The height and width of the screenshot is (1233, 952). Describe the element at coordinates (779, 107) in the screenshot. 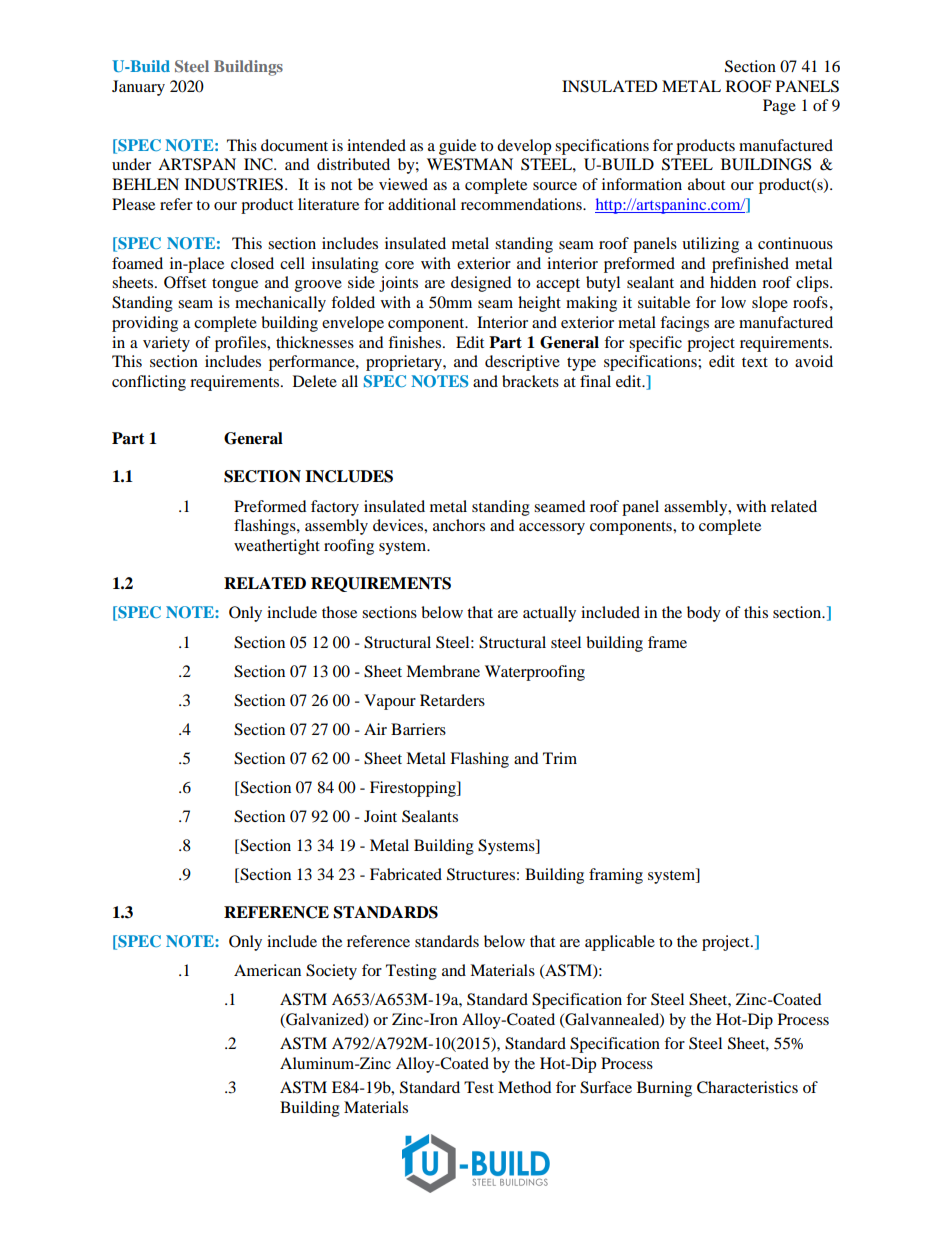

I see `Page` at that location.
